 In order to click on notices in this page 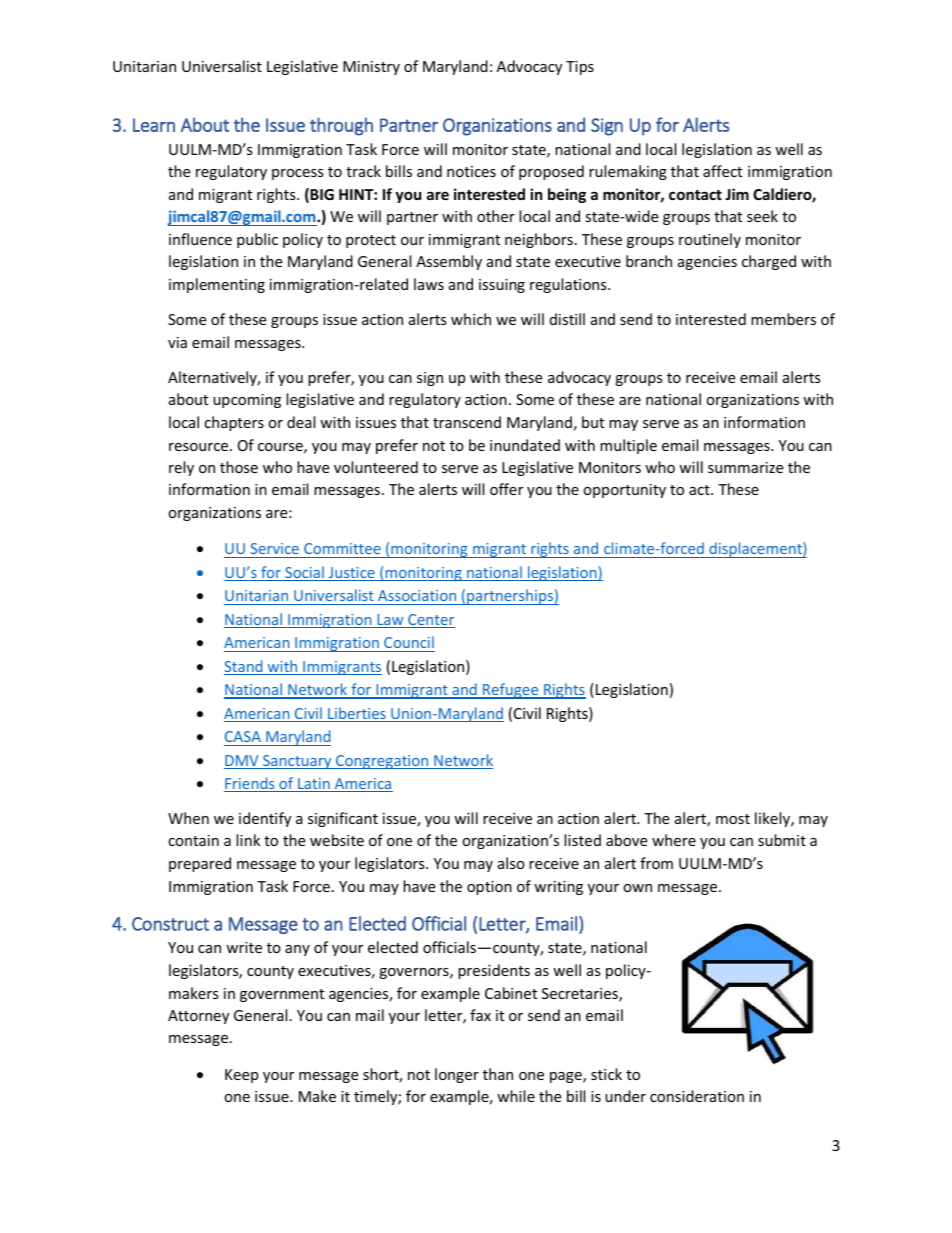, I will do `click(471, 171)`.
